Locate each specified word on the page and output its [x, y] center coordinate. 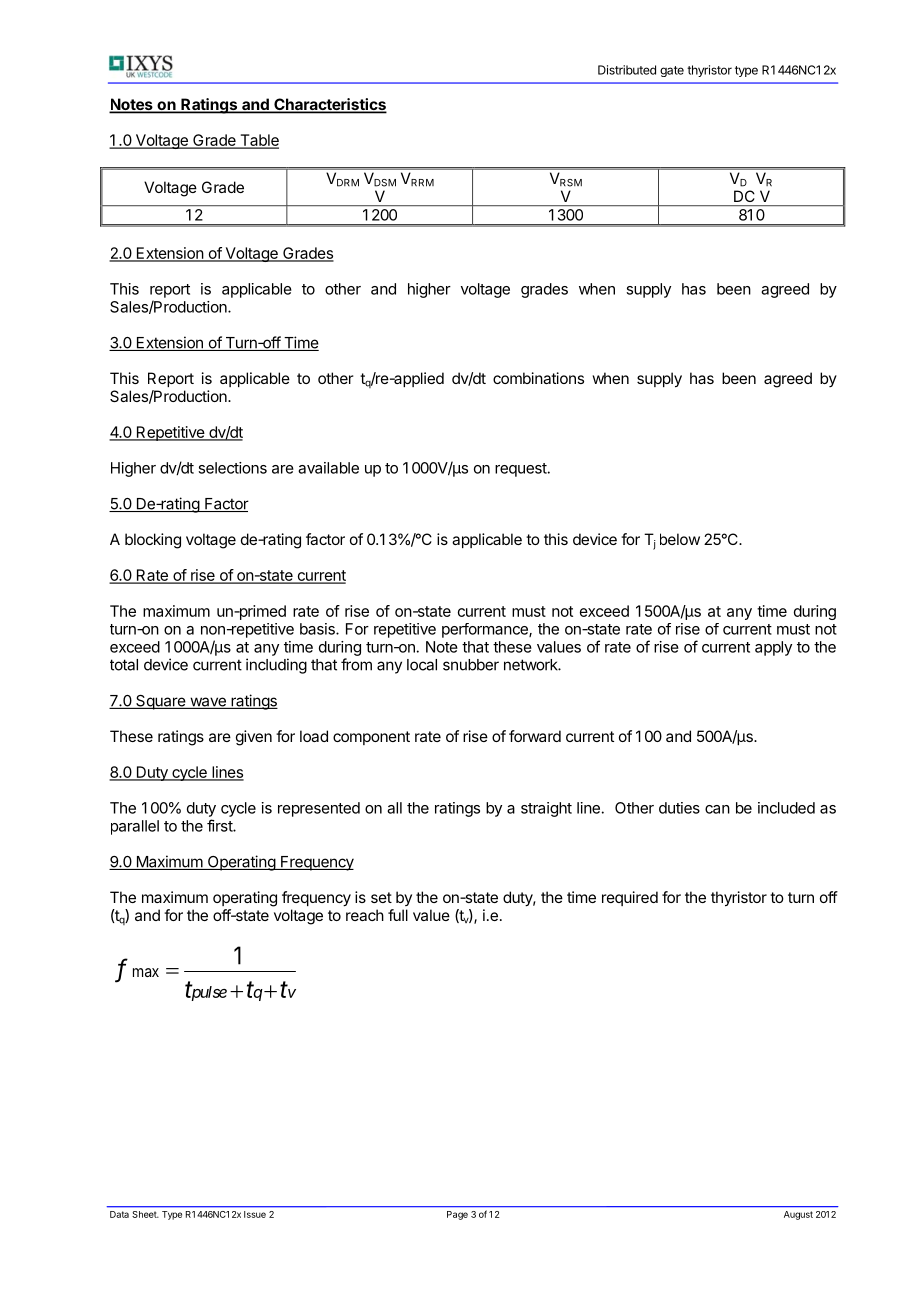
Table [258, 141]
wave [208, 703]
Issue [255, 1214]
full [398, 915]
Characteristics [329, 105]
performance [486, 630]
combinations [538, 378]
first [220, 825]
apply [773, 648]
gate [672, 71]
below [680, 539]
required [630, 898]
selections [232, 468]
